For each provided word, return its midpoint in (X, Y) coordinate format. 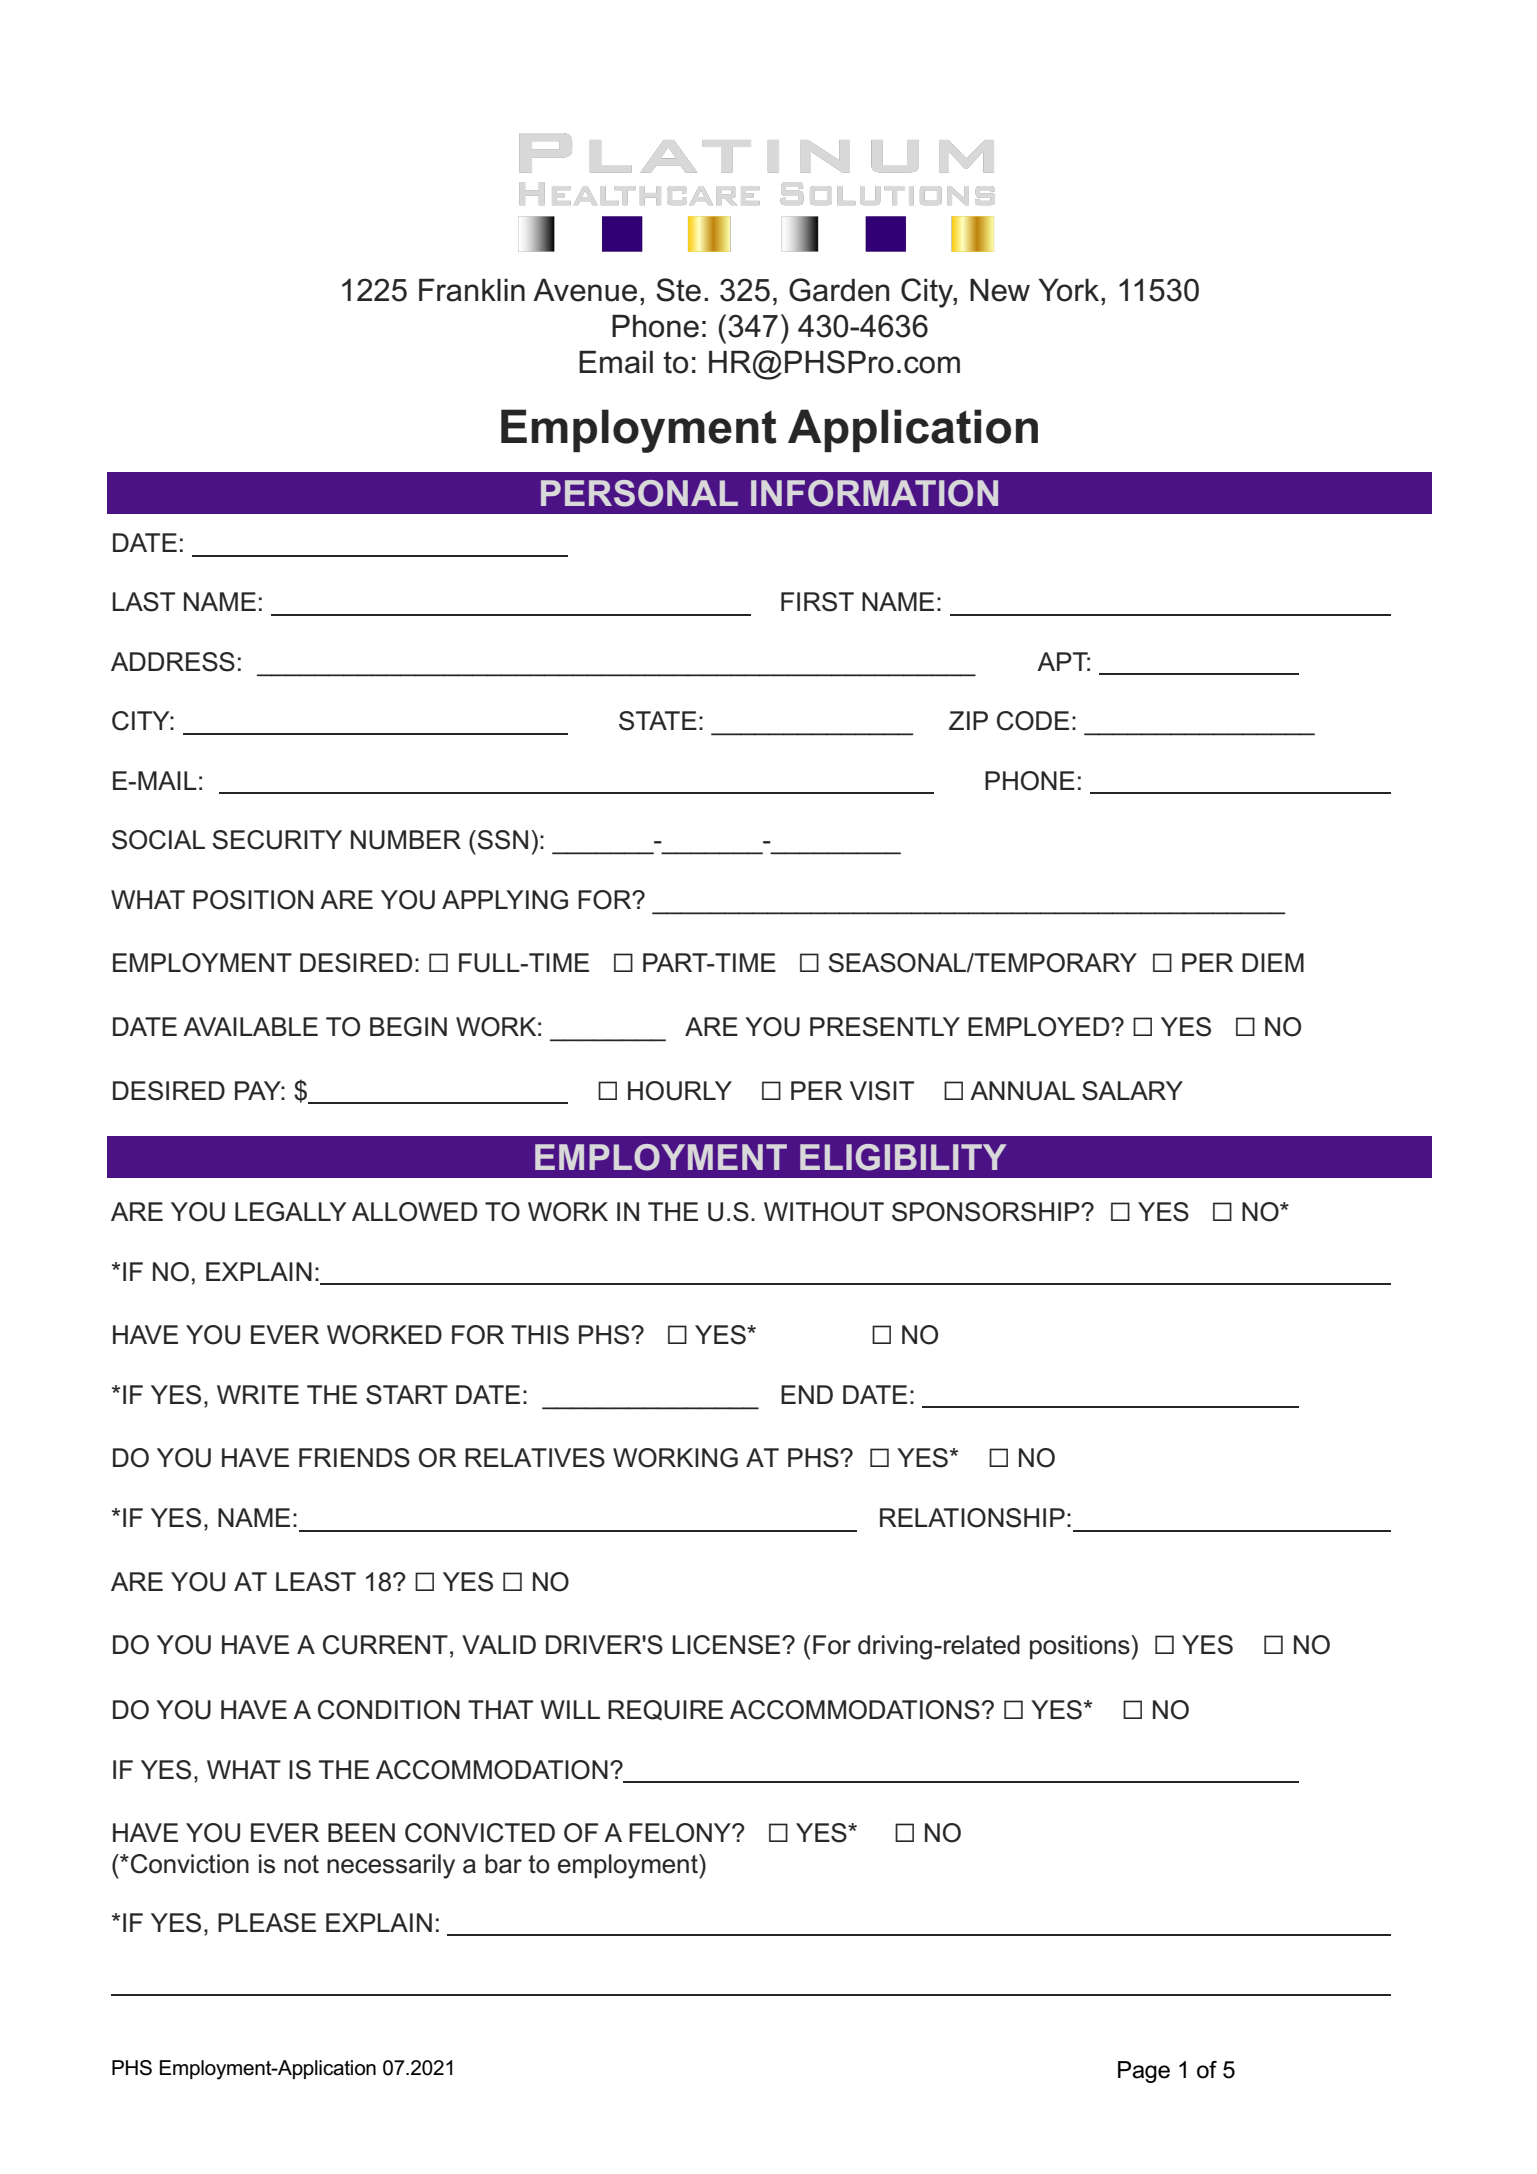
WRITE (258, 1394)
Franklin (472, 290)
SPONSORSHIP (987, 1212)
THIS (540, 1335)
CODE (1033, 721)
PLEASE (267, 1923)
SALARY (1132, 1091)
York (1070, 290)
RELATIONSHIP (972, 1518)
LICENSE (728, 1645)
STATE (658, 721)
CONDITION (389, 1710)
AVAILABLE (250, 1026)
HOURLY (680, 1091)
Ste (678, 290)
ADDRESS (173, 662)
